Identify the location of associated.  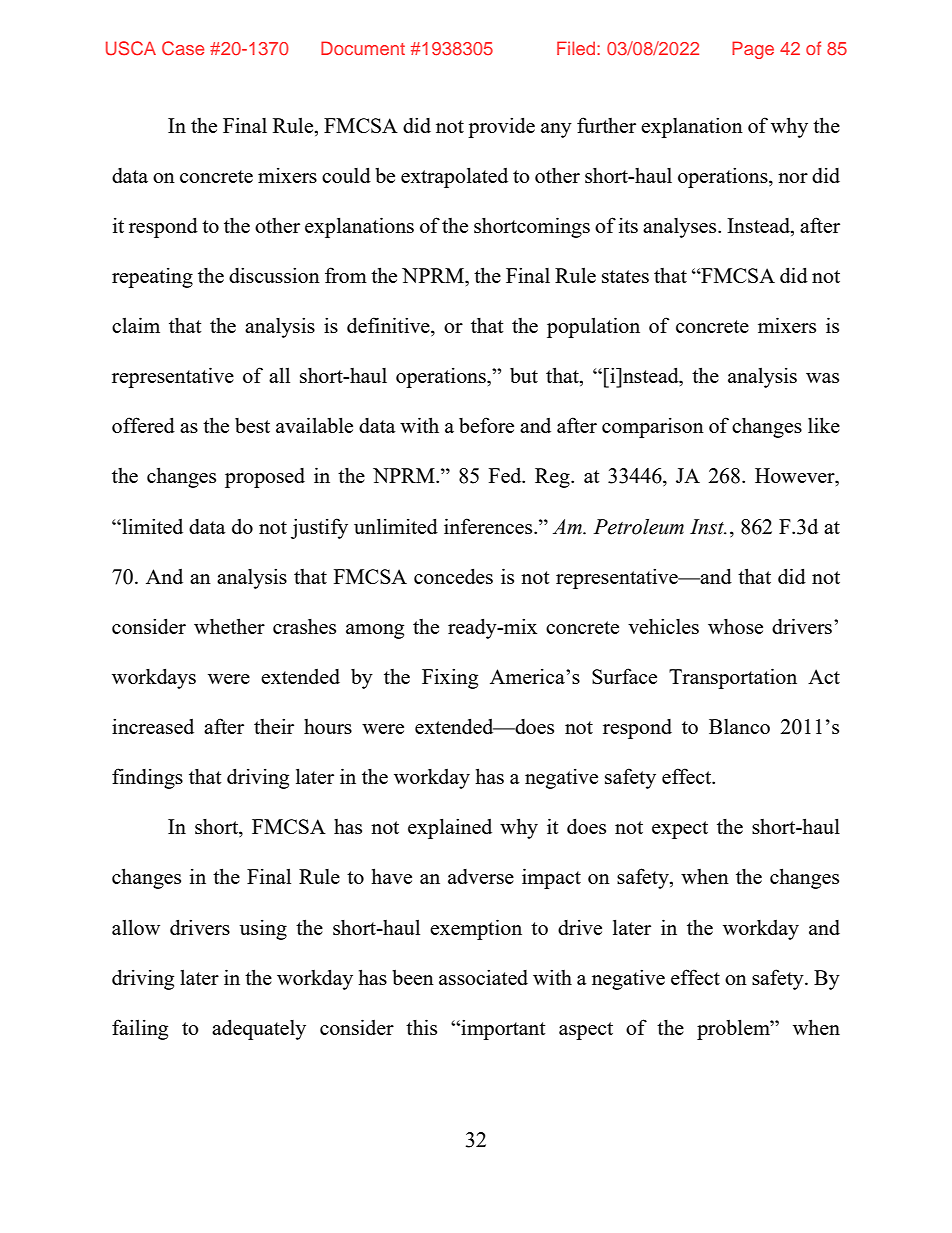
(483, 977).
